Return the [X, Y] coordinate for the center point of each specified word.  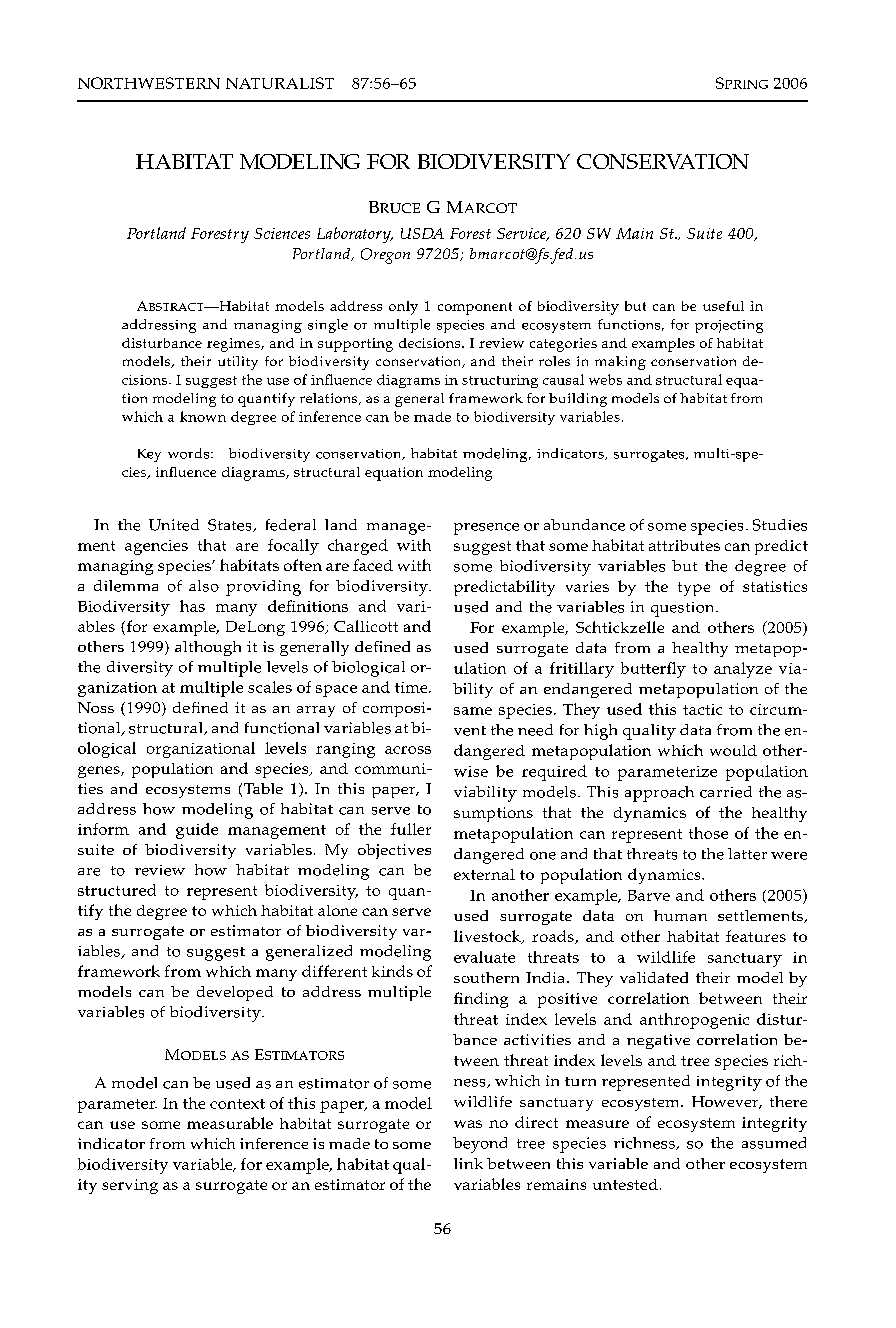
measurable [230, 1123]
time [412, 687]
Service [523, 234]
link [468, 1163]
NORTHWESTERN [149, 83]
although [208, 648]
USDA [422, 233]
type [694, 589]
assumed [774, 1143]
